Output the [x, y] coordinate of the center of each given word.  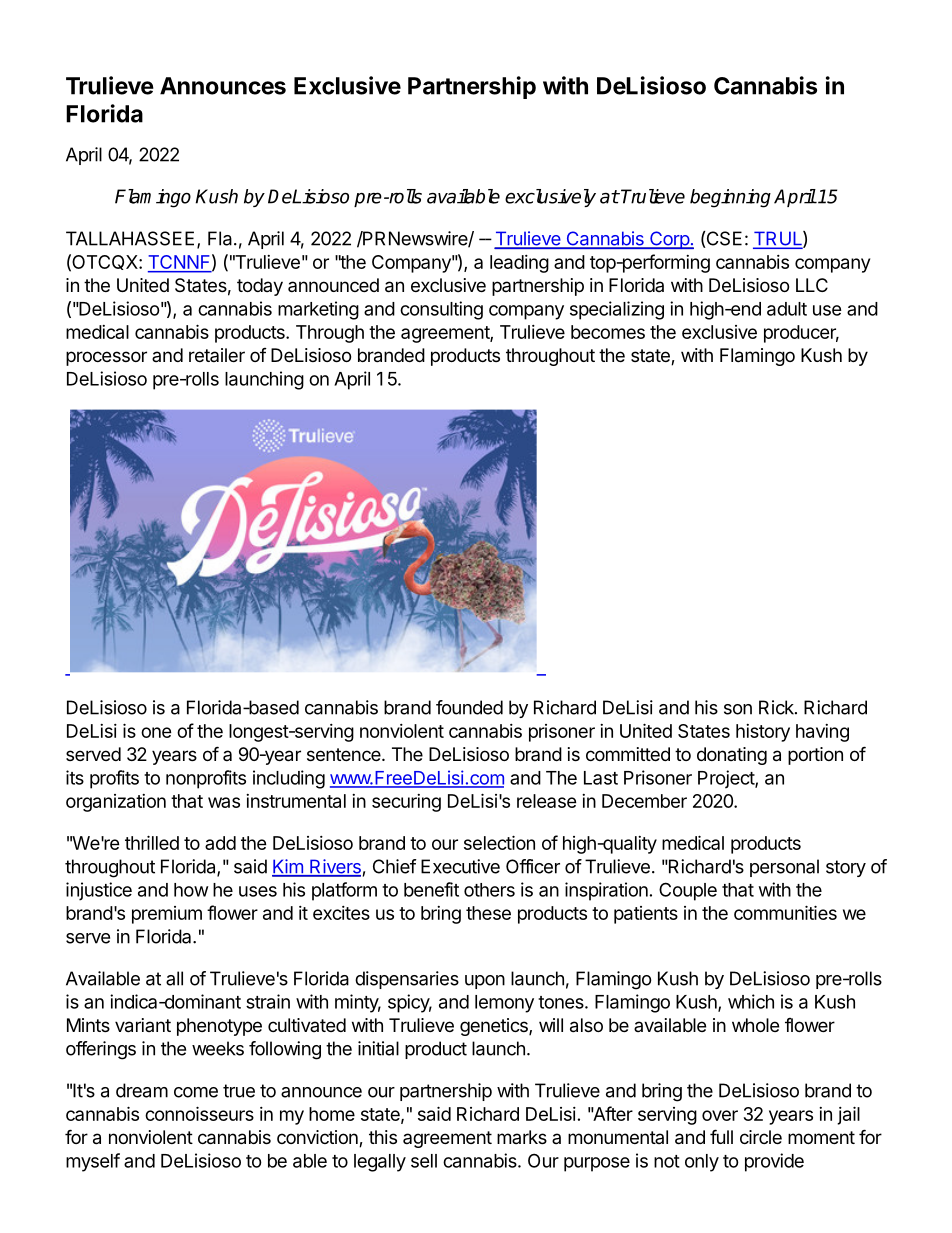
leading [519, 264]
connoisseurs [199, 1113]
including [289, 779]
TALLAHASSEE [130, 238]
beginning [730, 198]
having [822, 733]
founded [469, 707]
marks [522, 1137]
